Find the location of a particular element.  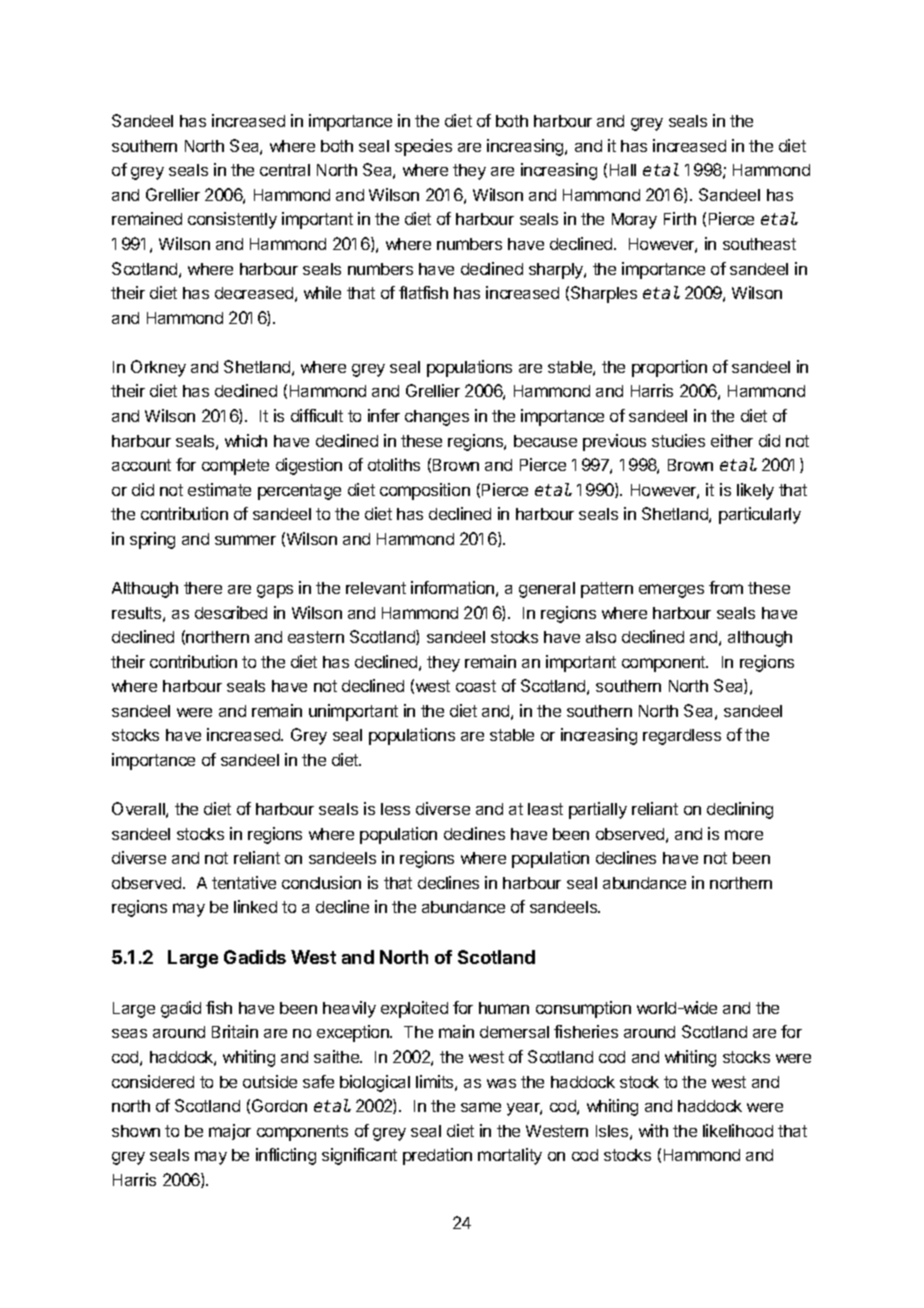

with is located at coordinates (653, 1130).
